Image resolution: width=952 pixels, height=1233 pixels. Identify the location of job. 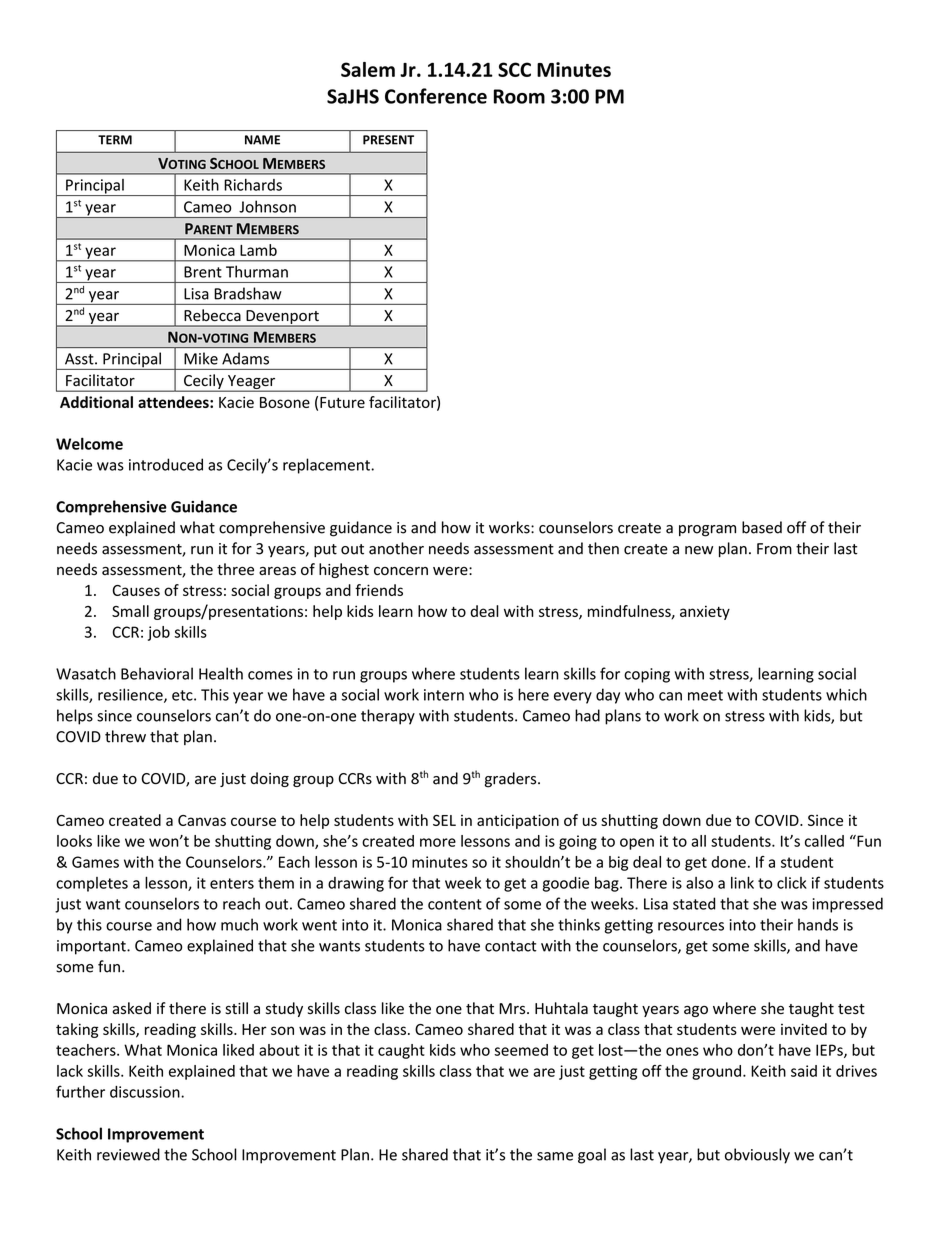
(159, 633).
